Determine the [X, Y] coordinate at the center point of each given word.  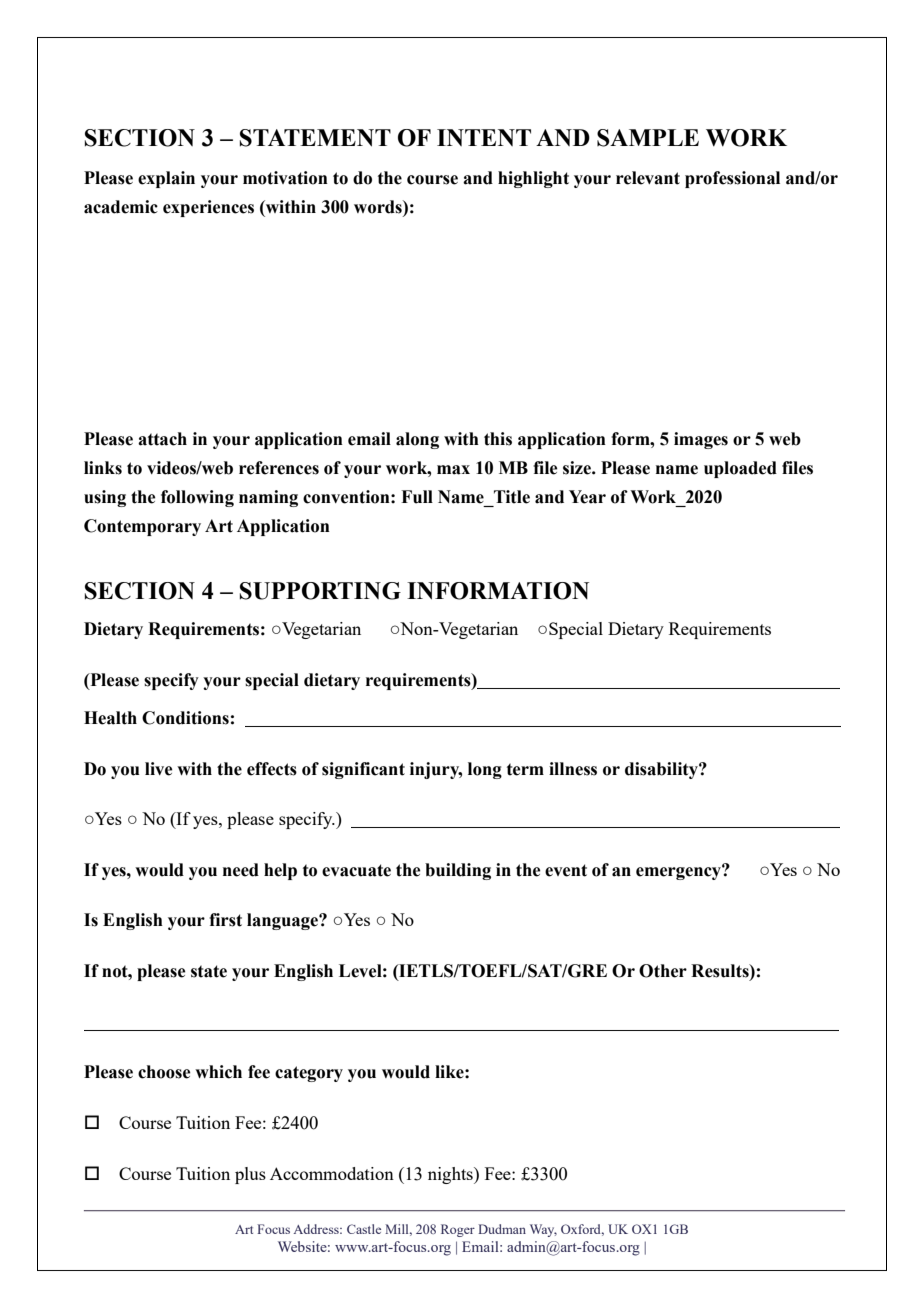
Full [417, 497]
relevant [648, 178]
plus [250, 1175]
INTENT [484, 137]
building [458, 871]
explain [166, 179]
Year [587, 497]
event [566, 870]
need [241, 870]
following [197, 498]
